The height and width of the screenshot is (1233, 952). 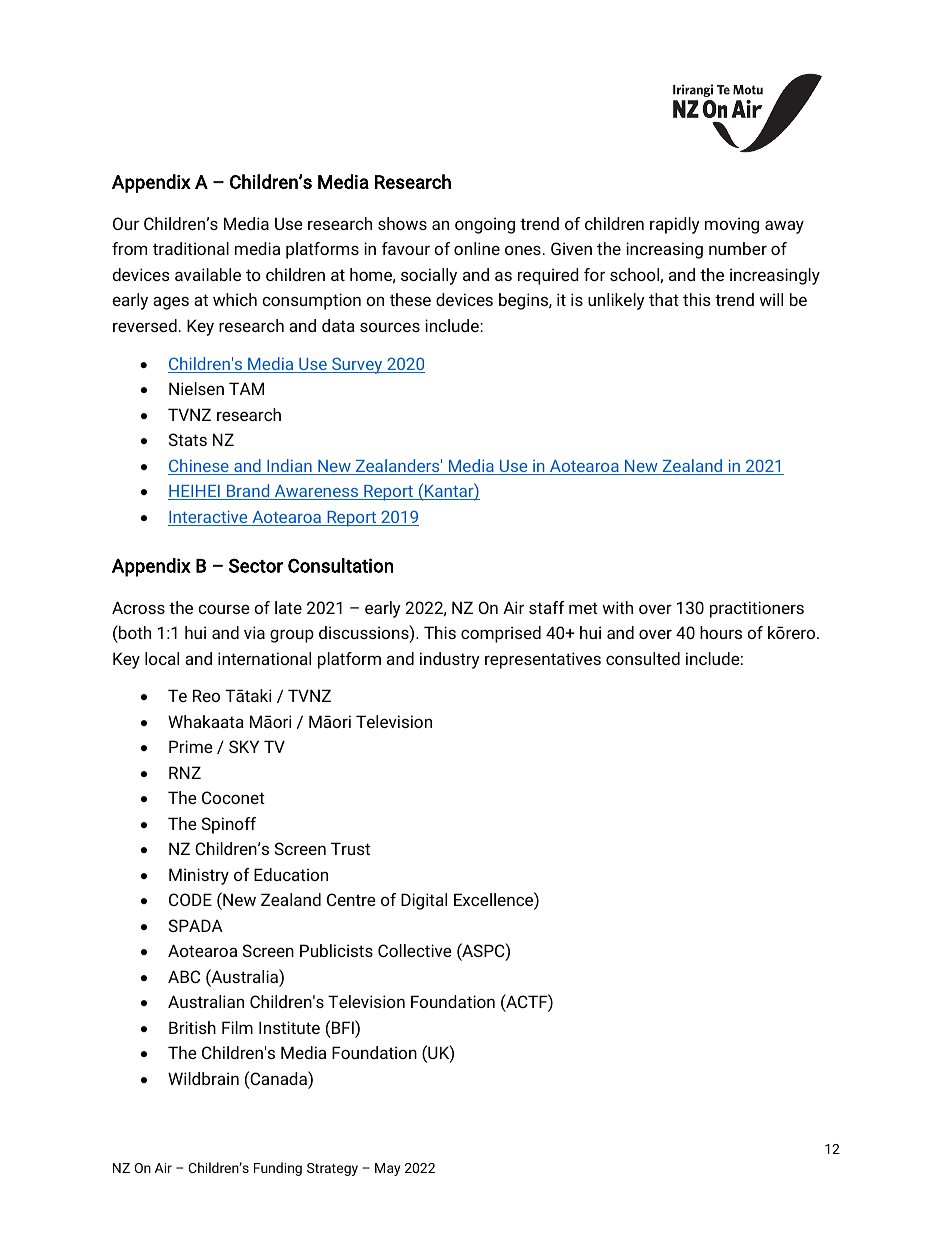 I want to click on practitioners, so click(x=757, y=609).
